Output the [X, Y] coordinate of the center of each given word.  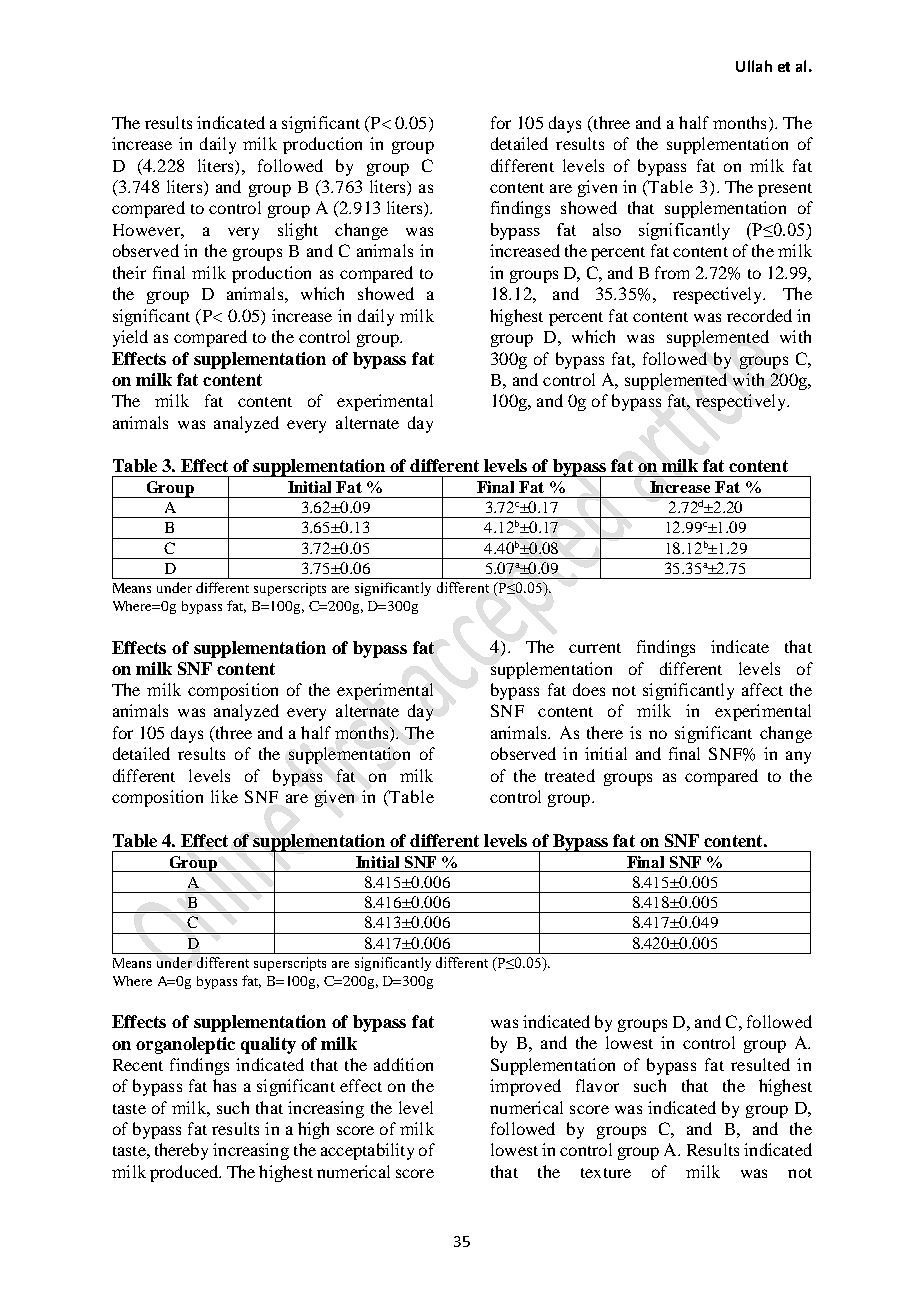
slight [298, 231]
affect [762, 689]
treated [570, 775]
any [798, 757]
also [607, 229]
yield [130, 338]
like [224, 796]
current [595, 648]
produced [185, 1173]
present [785, 190]
